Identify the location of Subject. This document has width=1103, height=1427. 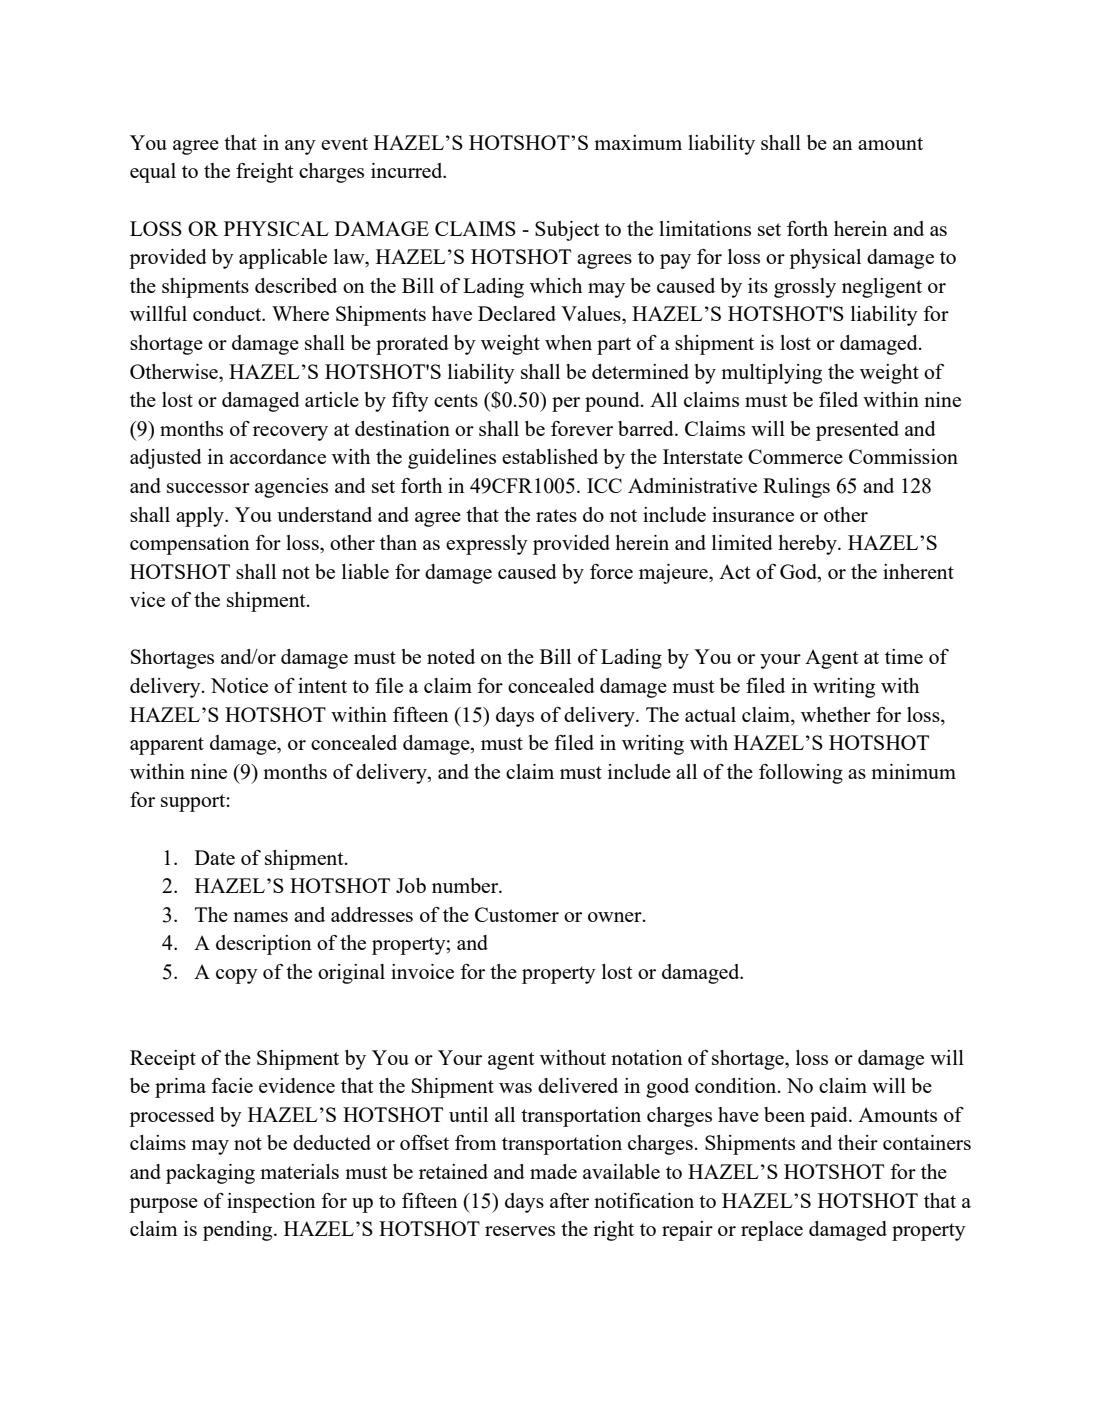
(567, 231).
